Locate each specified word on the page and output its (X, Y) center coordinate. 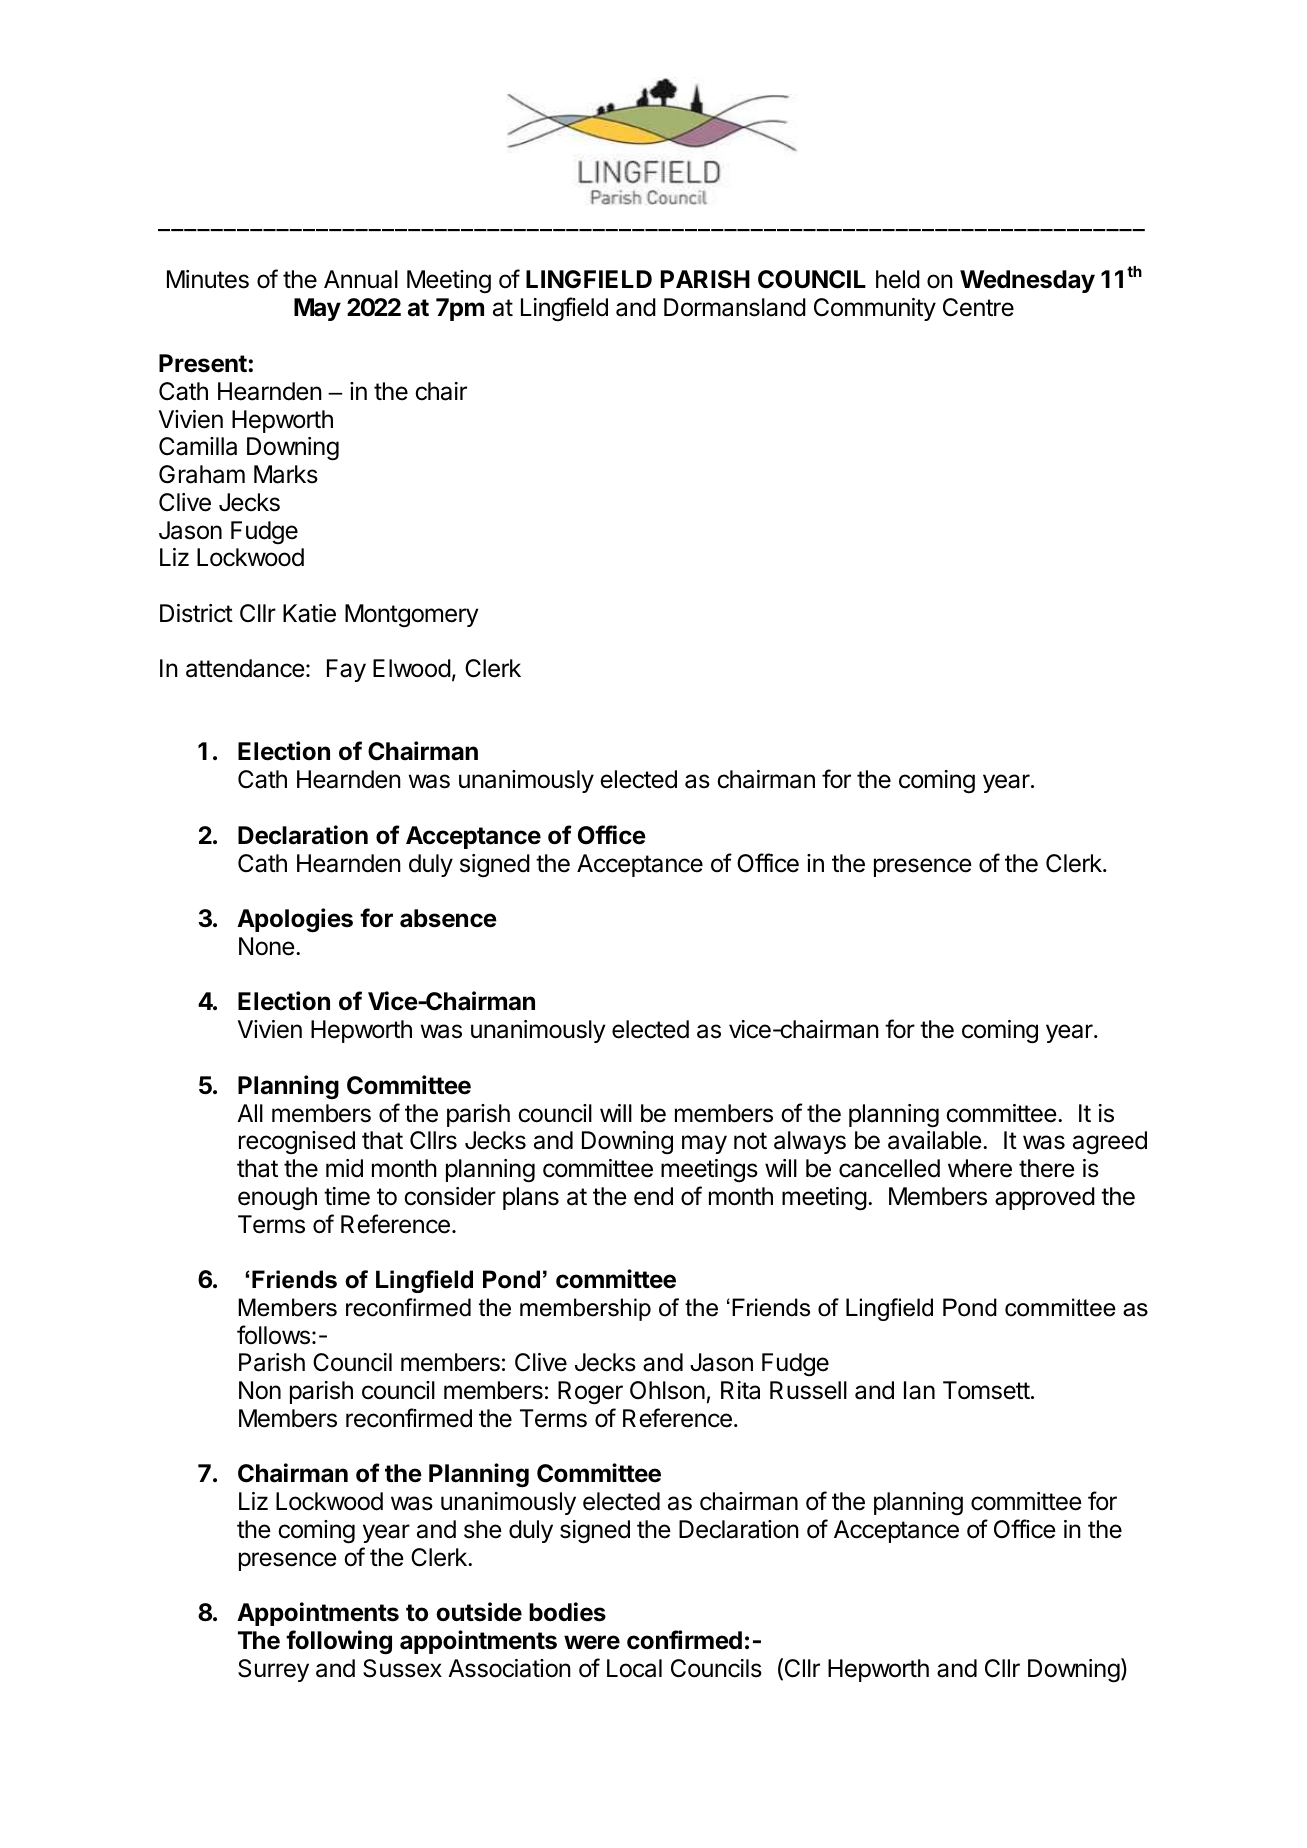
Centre (978, 307)
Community (875, 309)
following (339, 1642)
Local (634, 1668)
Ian (919, 1390)
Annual (361, 279)
